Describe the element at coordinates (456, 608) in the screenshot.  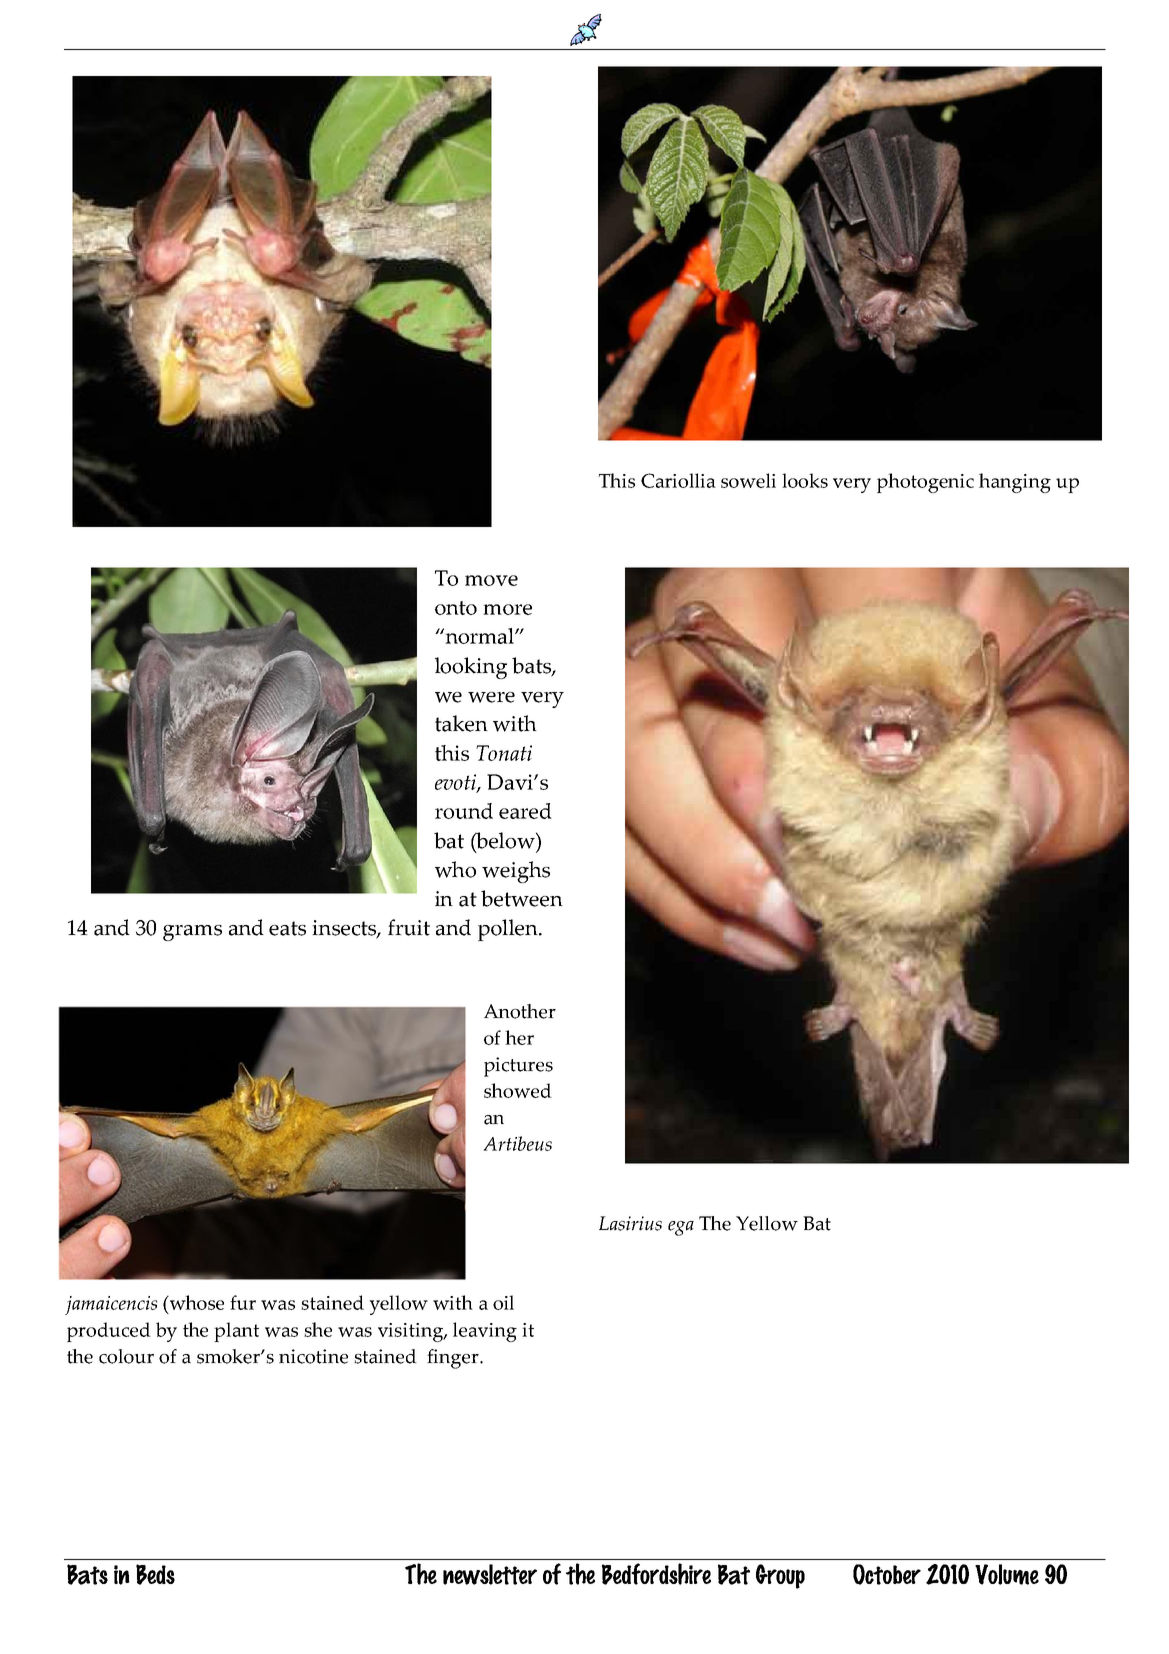
I see `onto` at that location.
